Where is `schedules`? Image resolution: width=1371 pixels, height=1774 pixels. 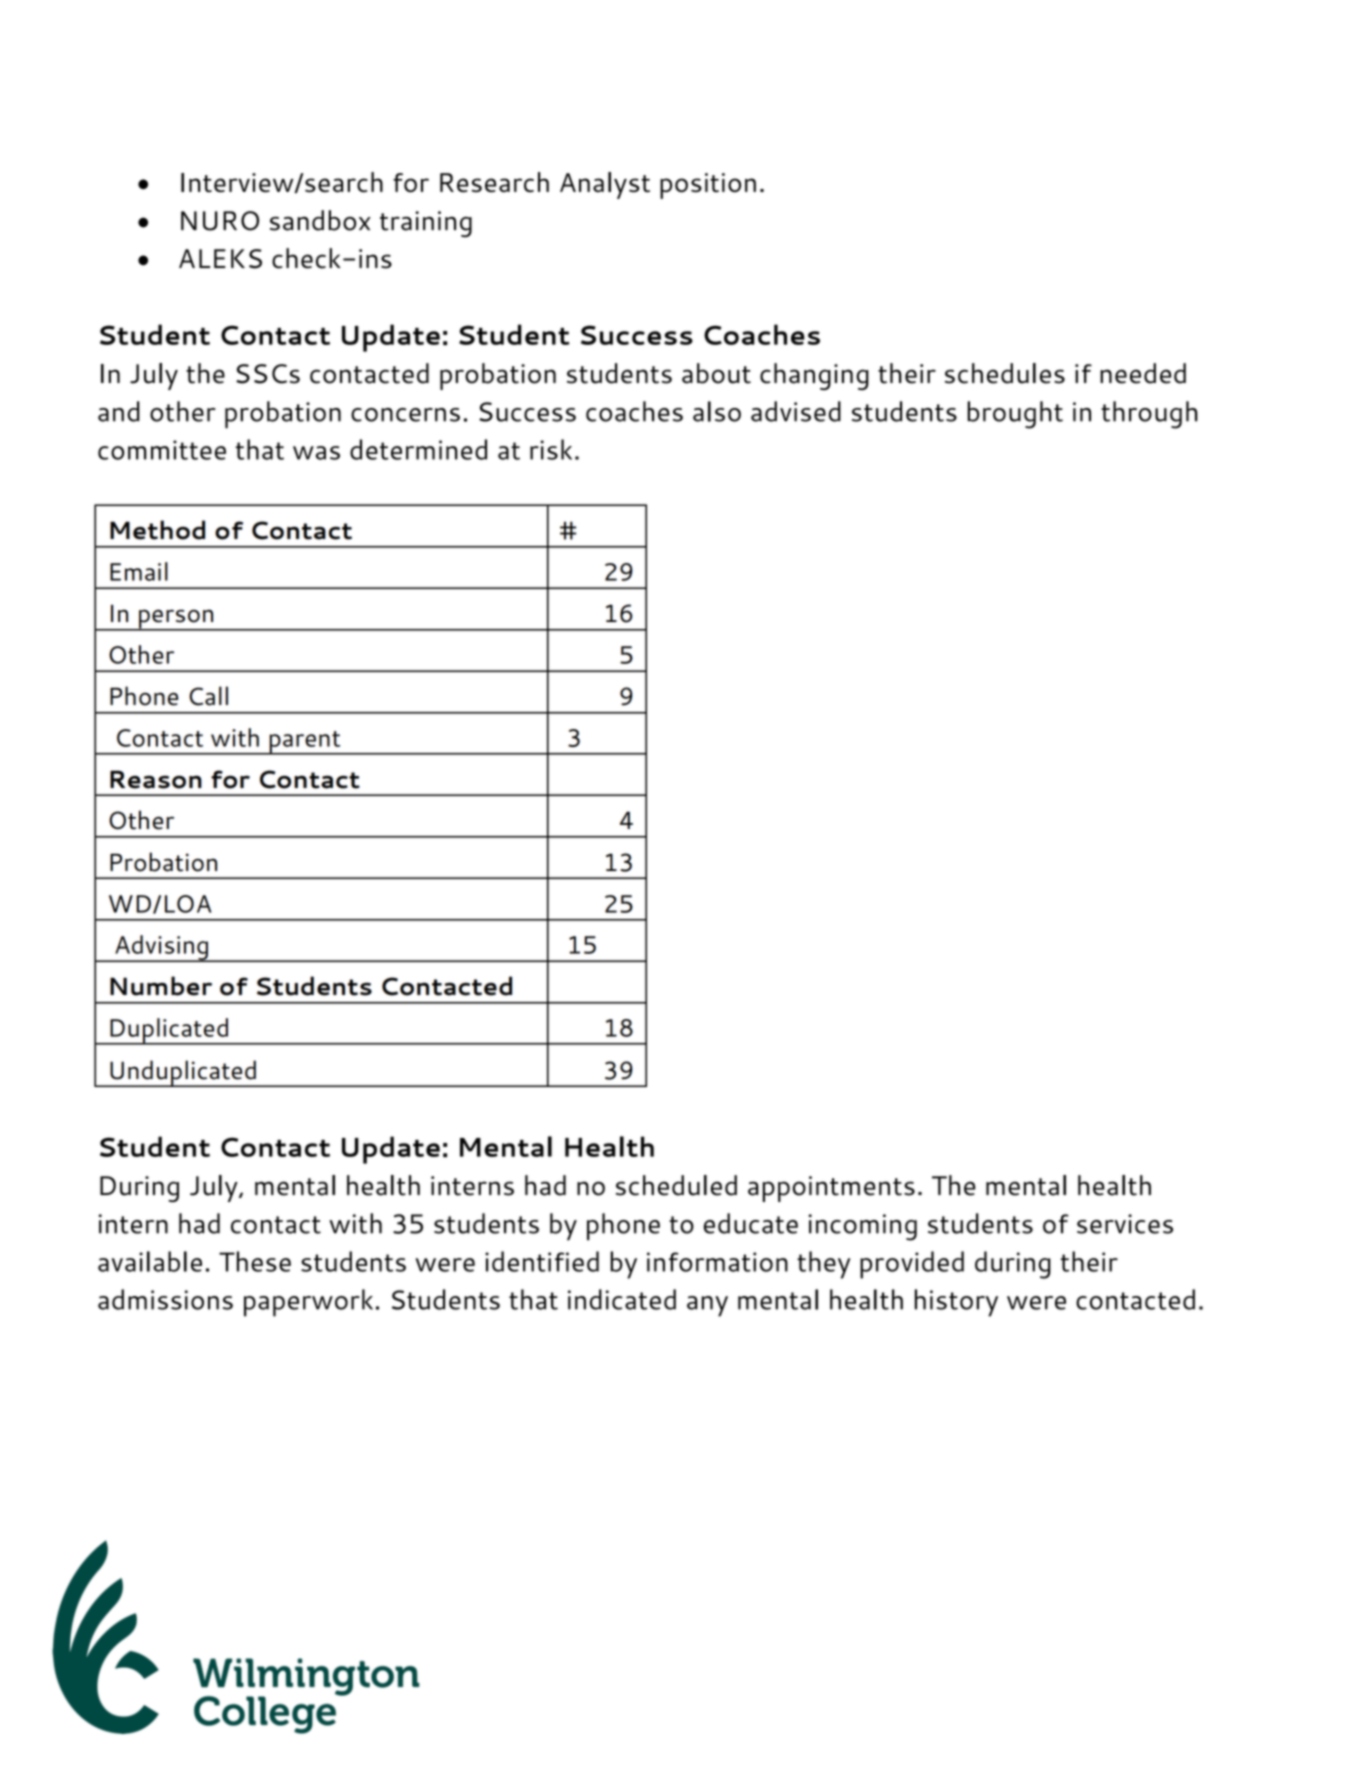 schedules is located at coordinates (1005, 373).
